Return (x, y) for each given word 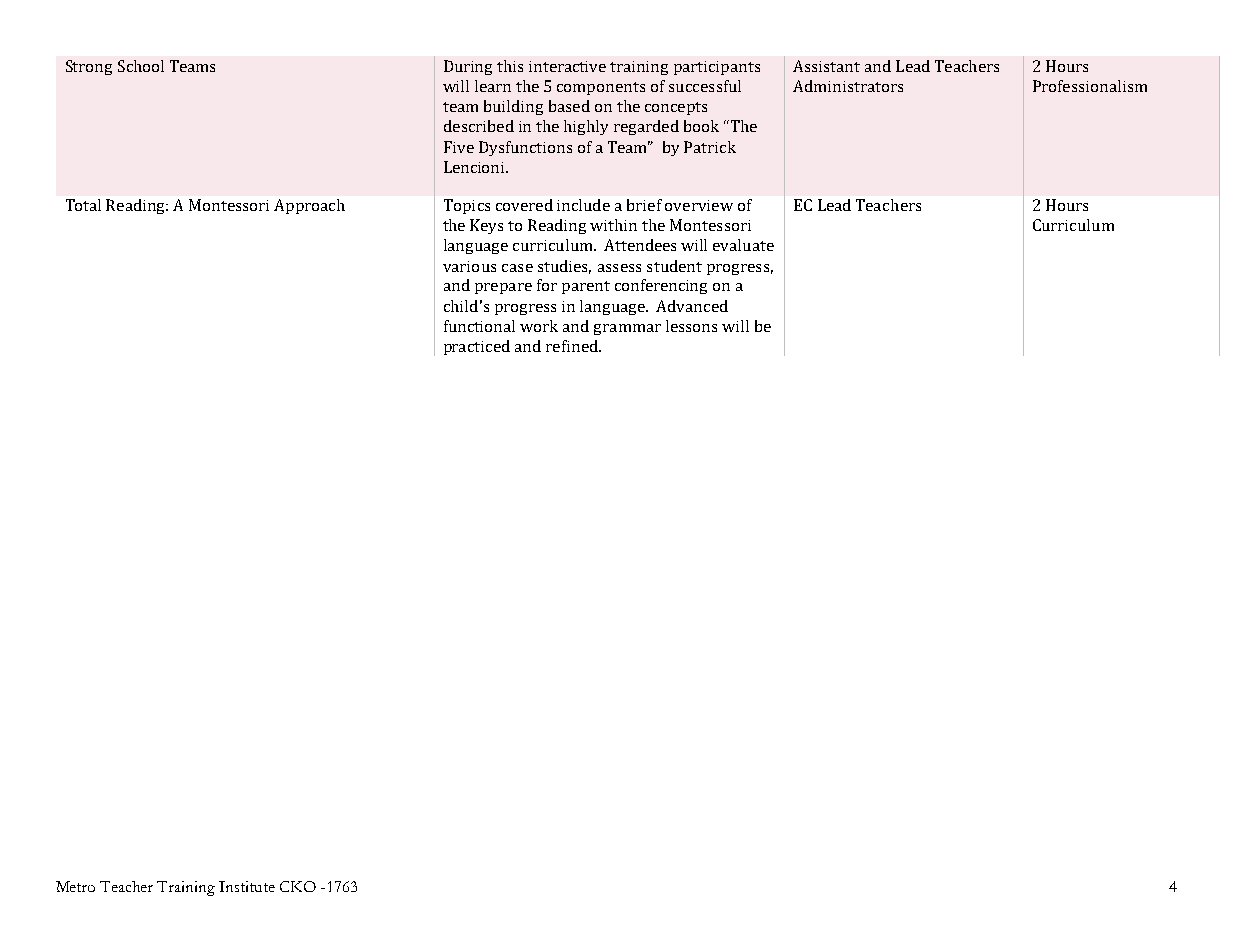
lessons (691, 326)
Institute (247, 886)
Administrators (848, 86)
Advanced (692, 306)
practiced (477, 347)
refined (573, 346)
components (601, 88)
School (141, 66)
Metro (75, 886)
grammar (627, 329)
